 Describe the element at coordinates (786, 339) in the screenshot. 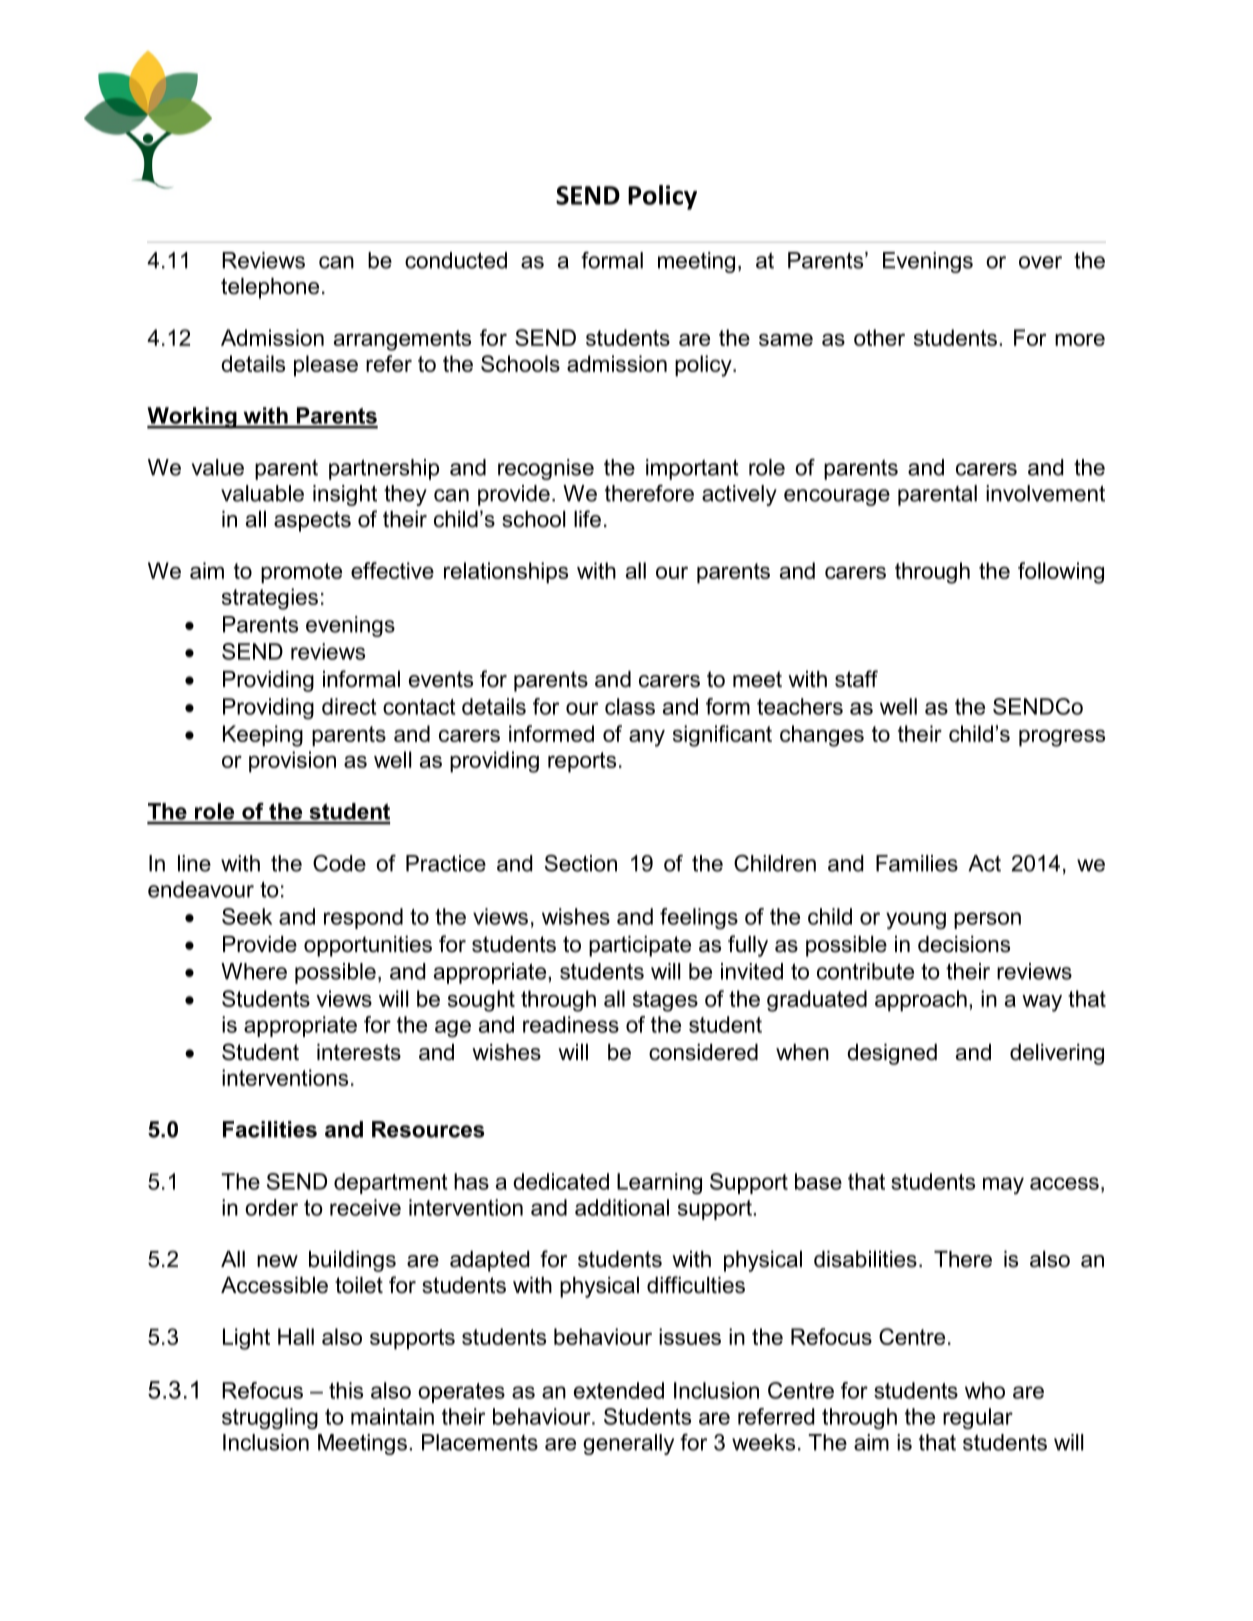

I see `same` at that location.
